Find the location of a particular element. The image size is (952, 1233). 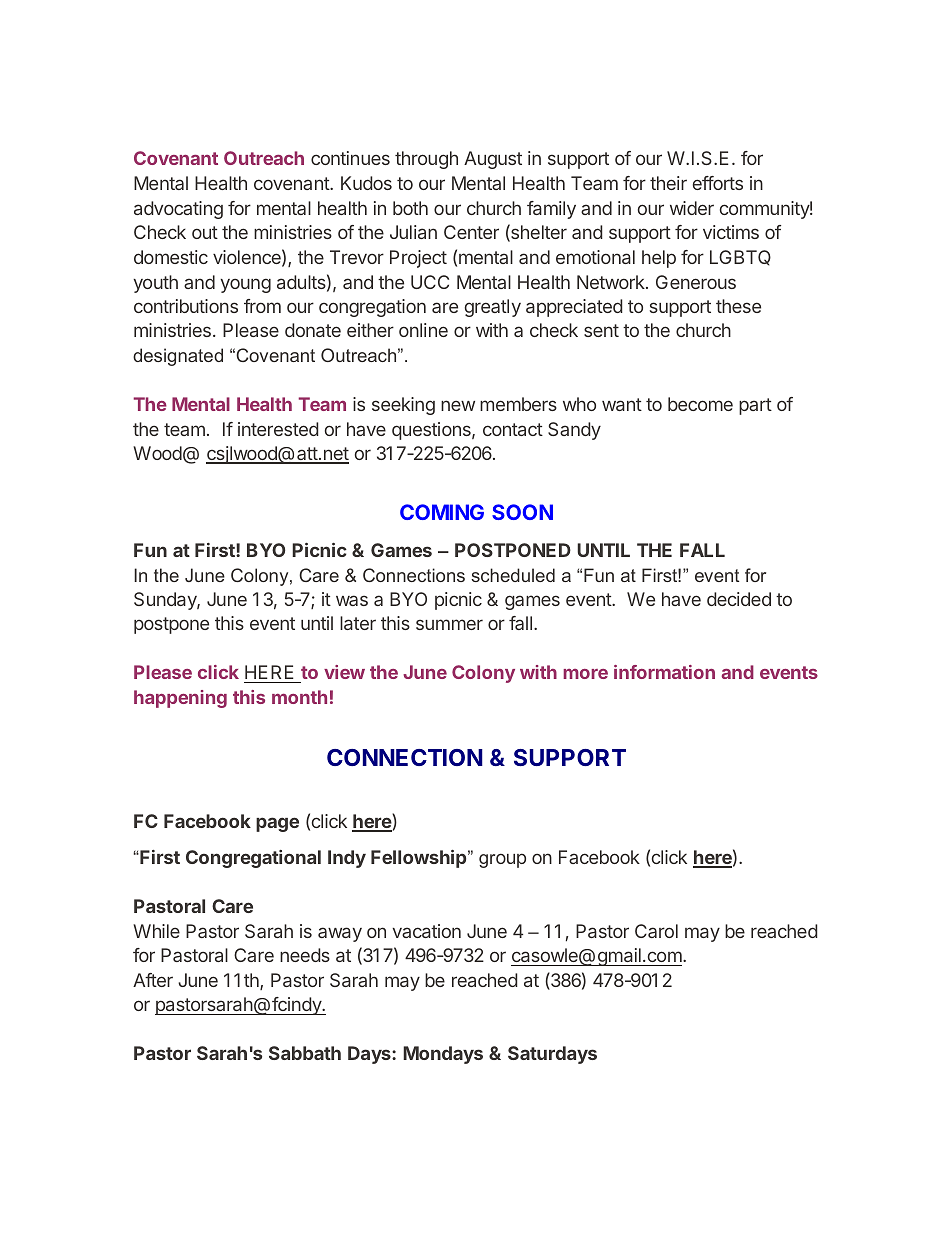

through is located at coordinates (426, 160).
